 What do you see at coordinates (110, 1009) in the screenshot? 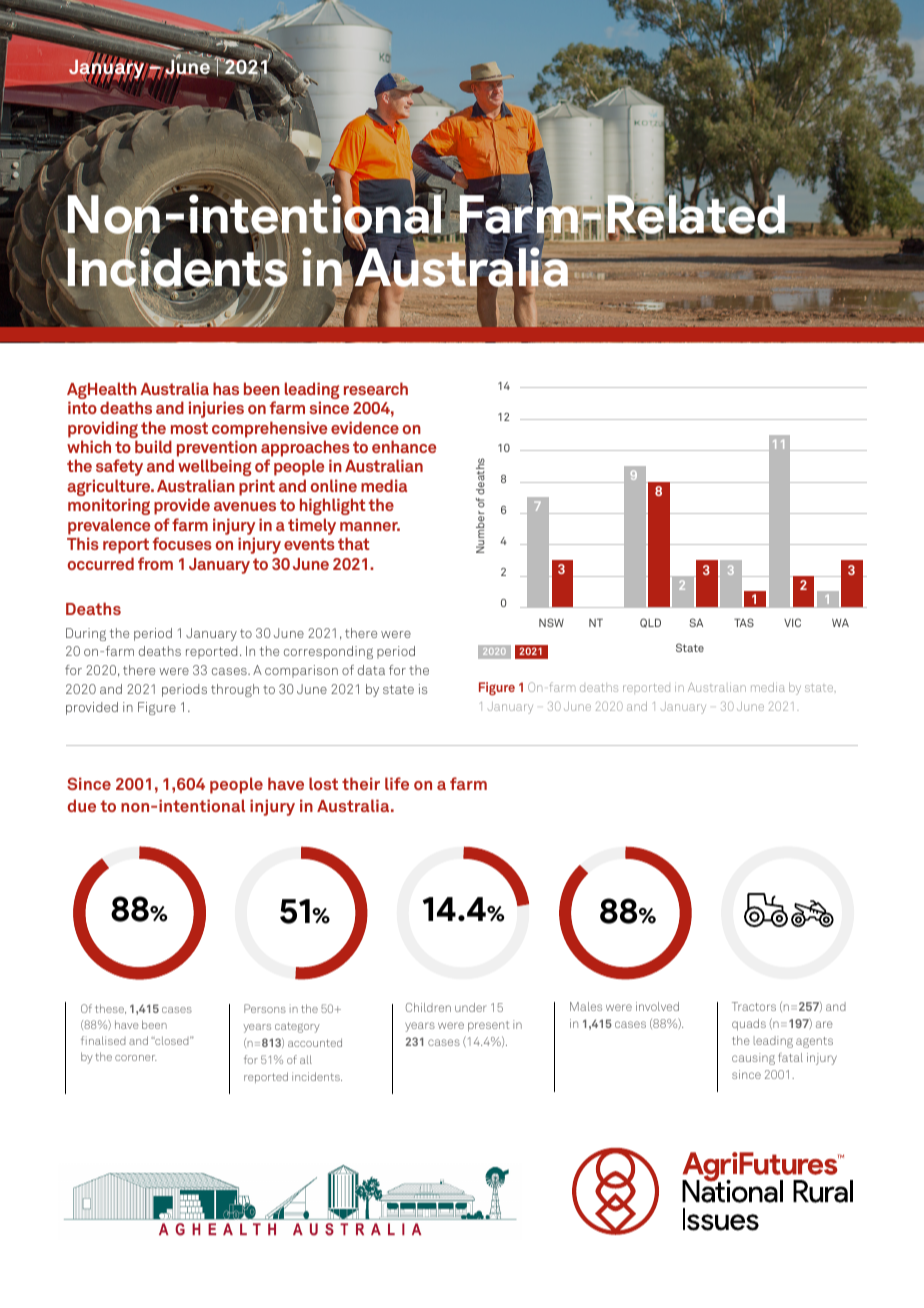
I see `these` at bounding box center [110, 1009].
